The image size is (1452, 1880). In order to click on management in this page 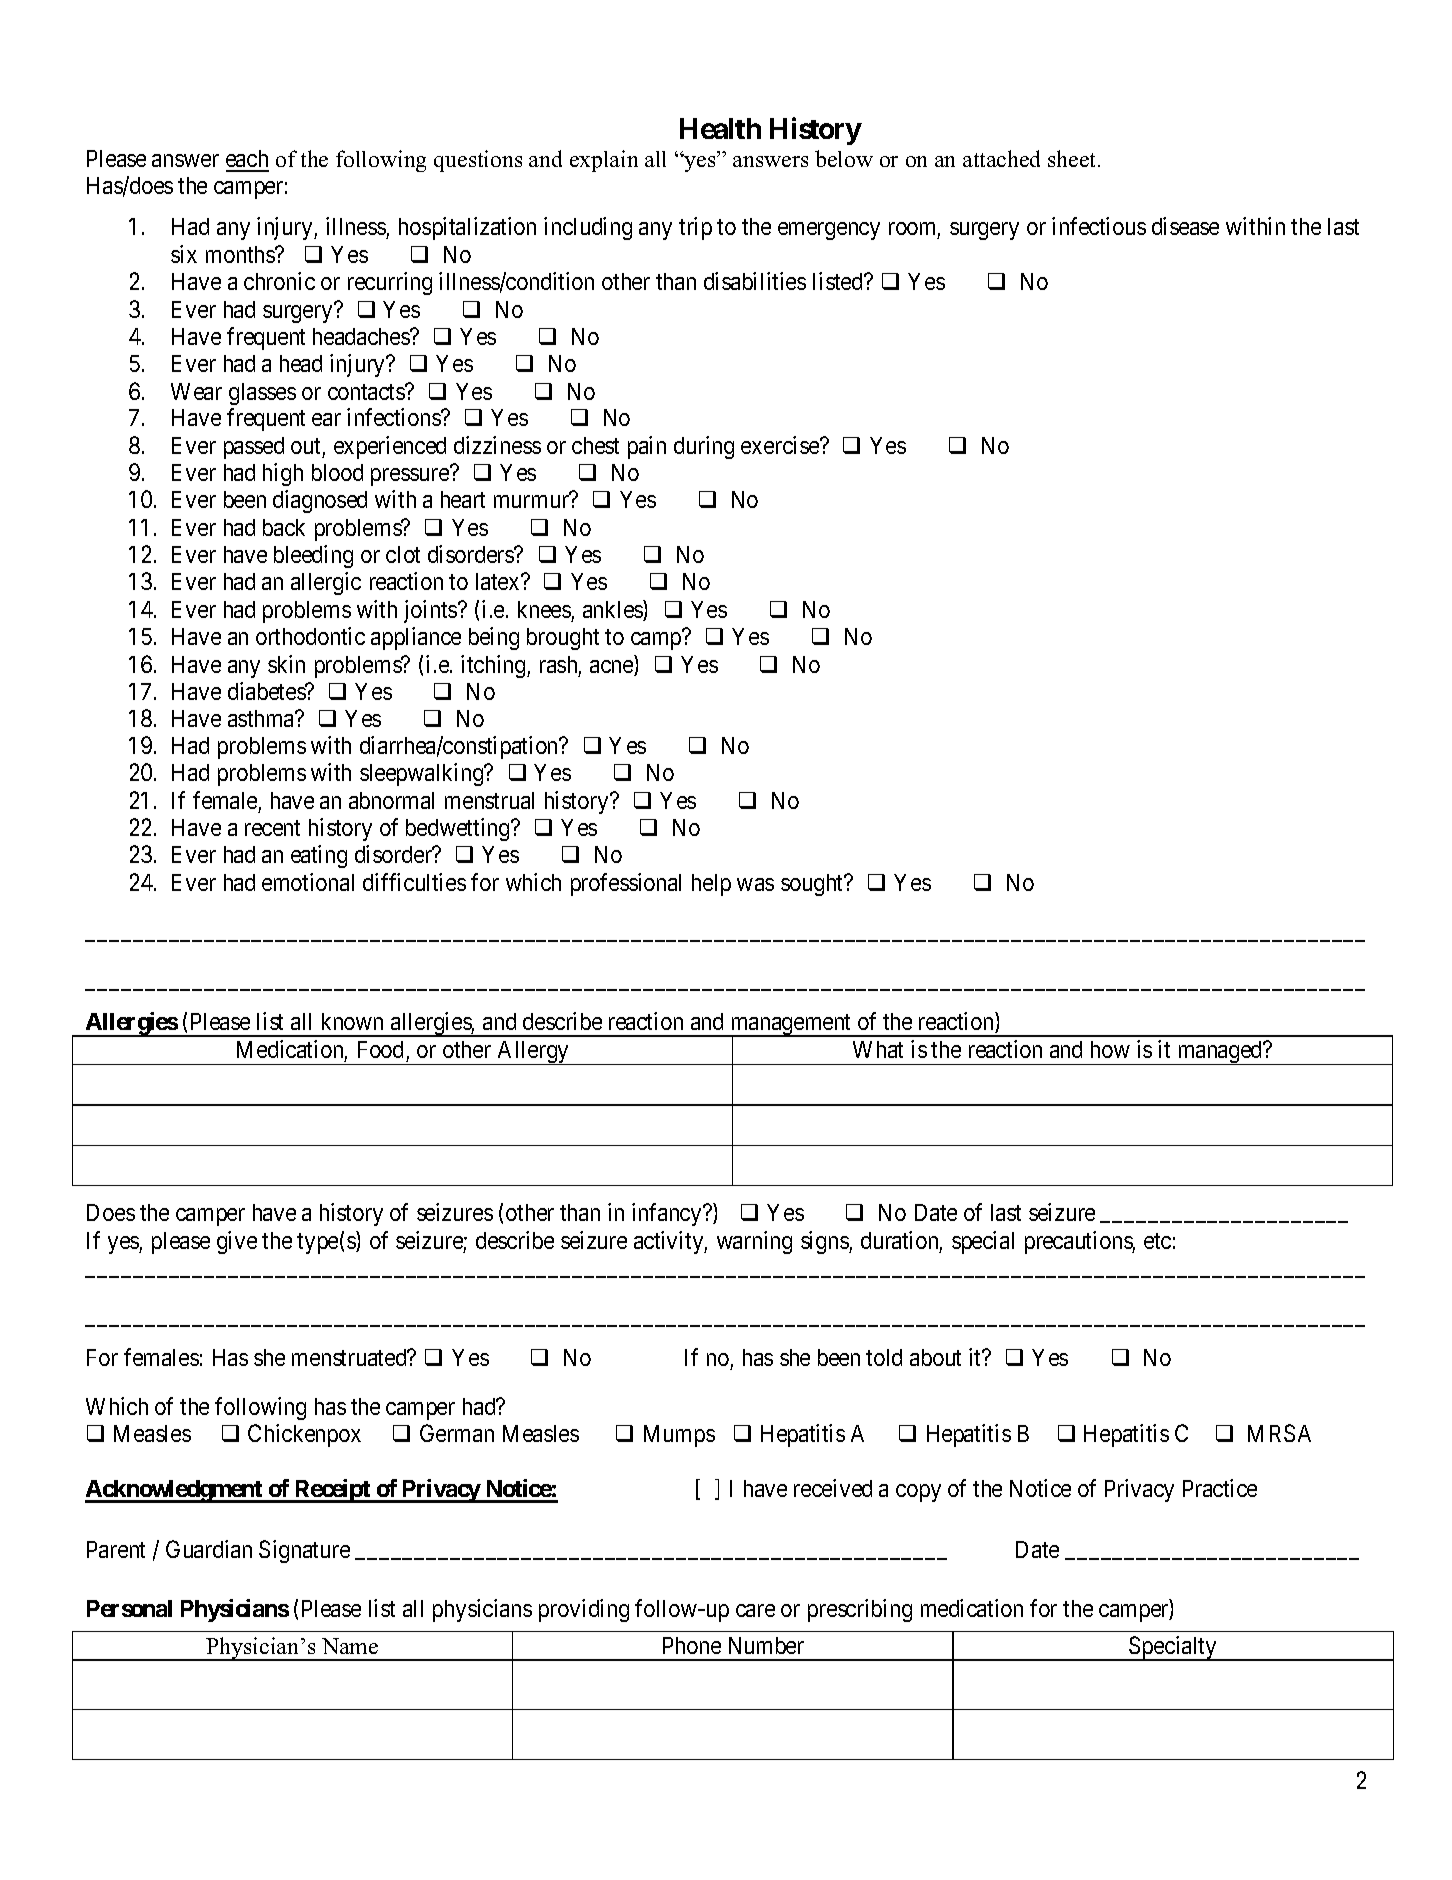, I will do `click(791, 1026)`.
